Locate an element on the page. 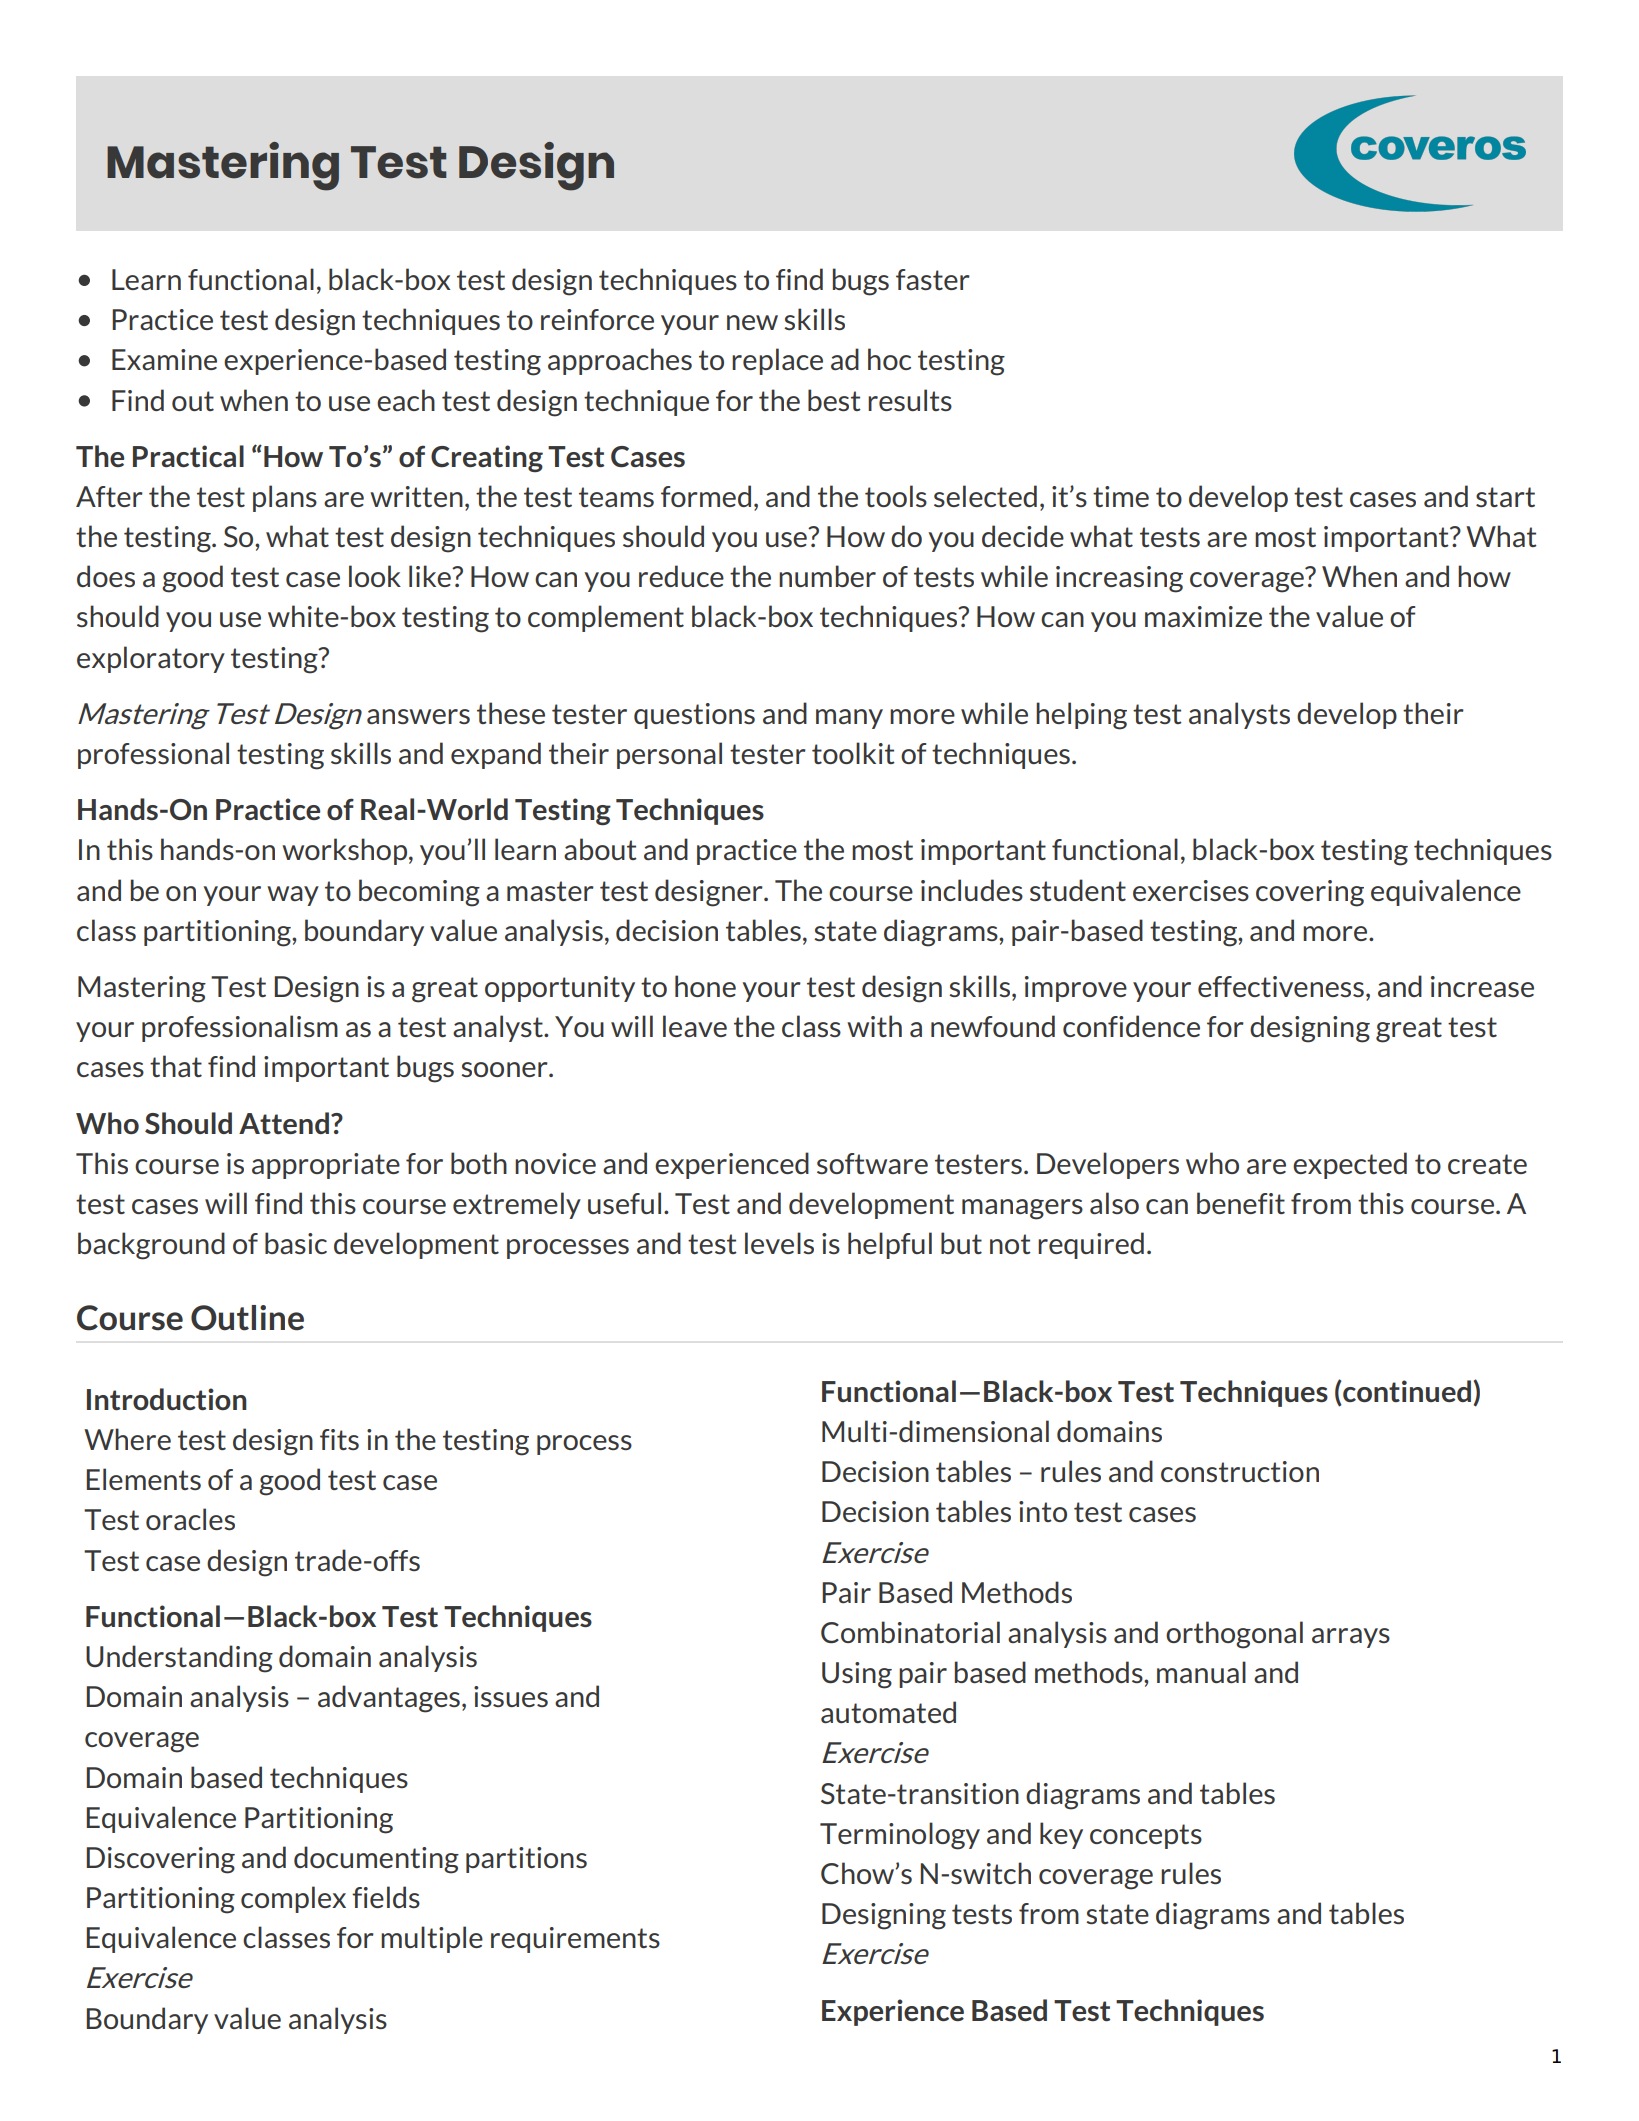 The image size is (1639, 2121). answers is located at coordinates (418, 716).
